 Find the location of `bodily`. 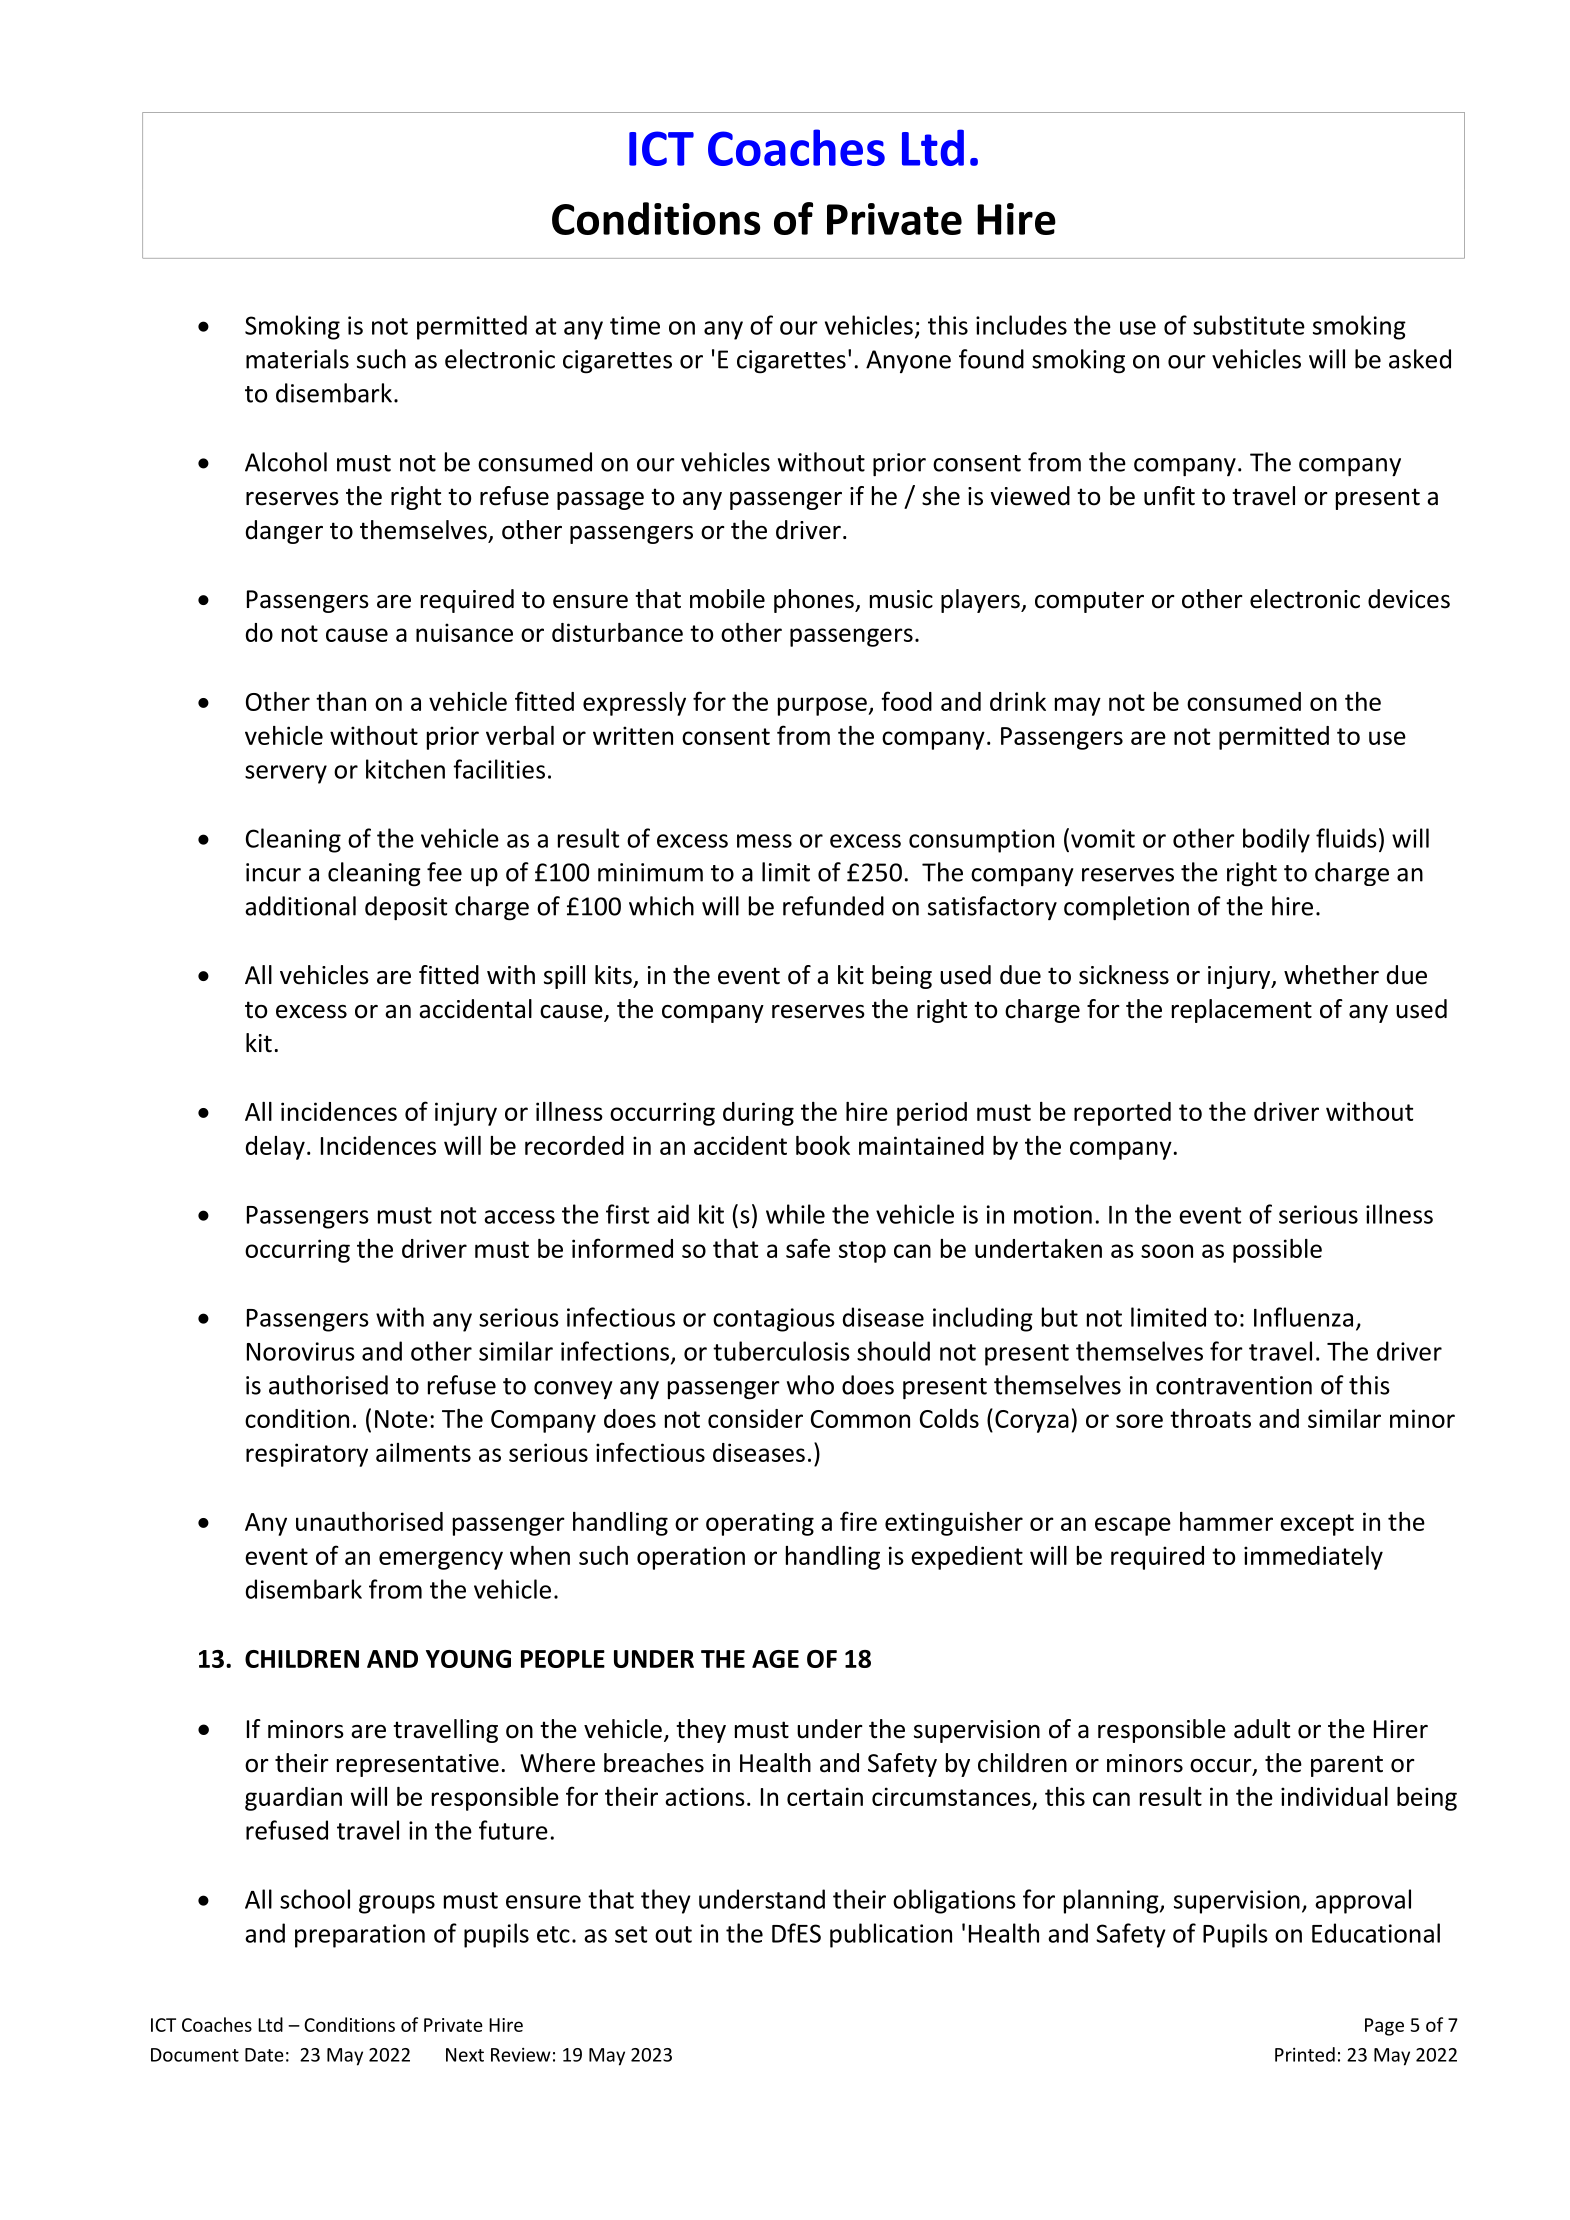

bodily is located at coordinates (1276, 840).
